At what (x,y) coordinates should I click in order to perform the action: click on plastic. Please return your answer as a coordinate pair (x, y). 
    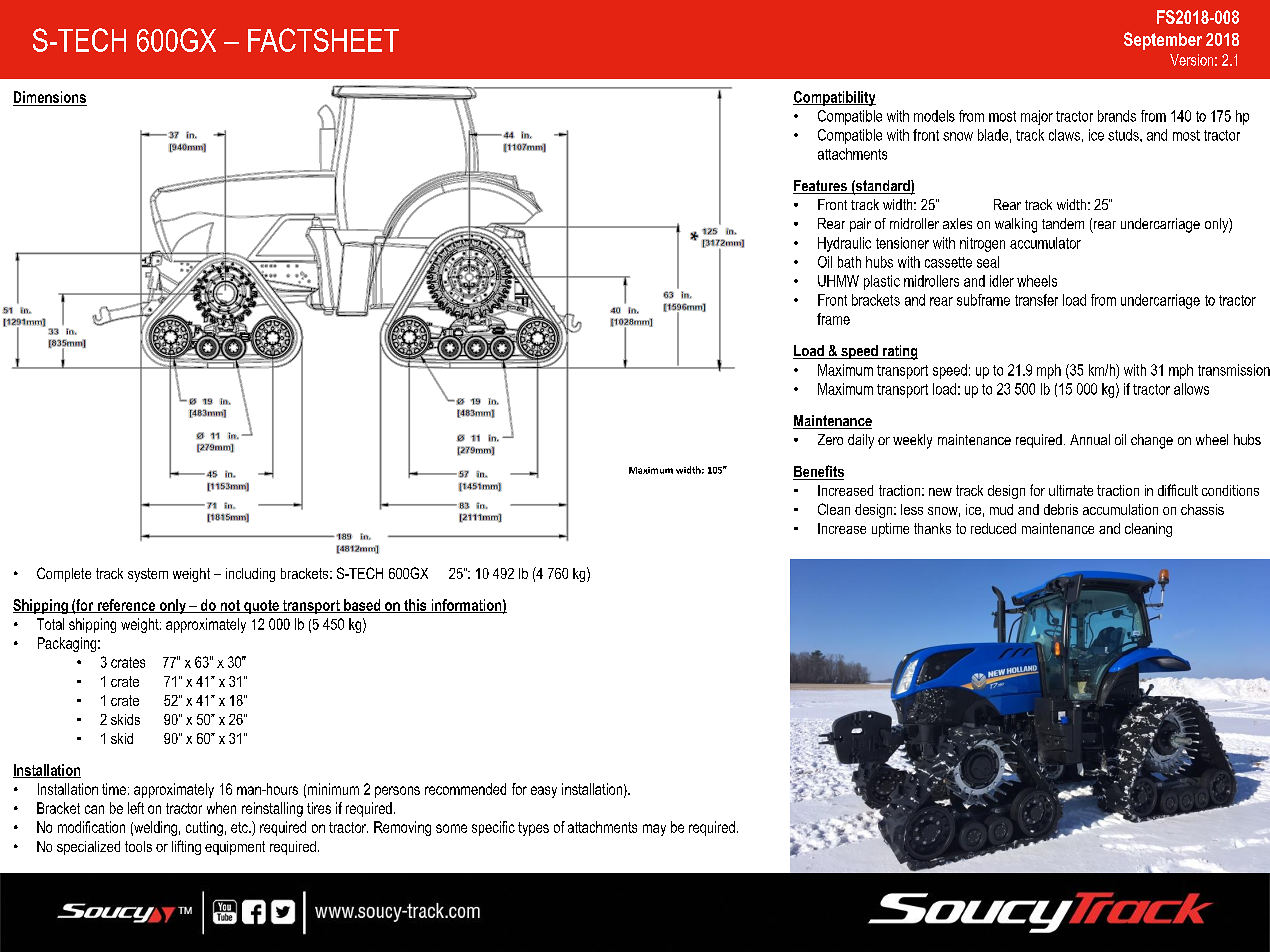
    Looking at the image, I should click on (882, 282).
